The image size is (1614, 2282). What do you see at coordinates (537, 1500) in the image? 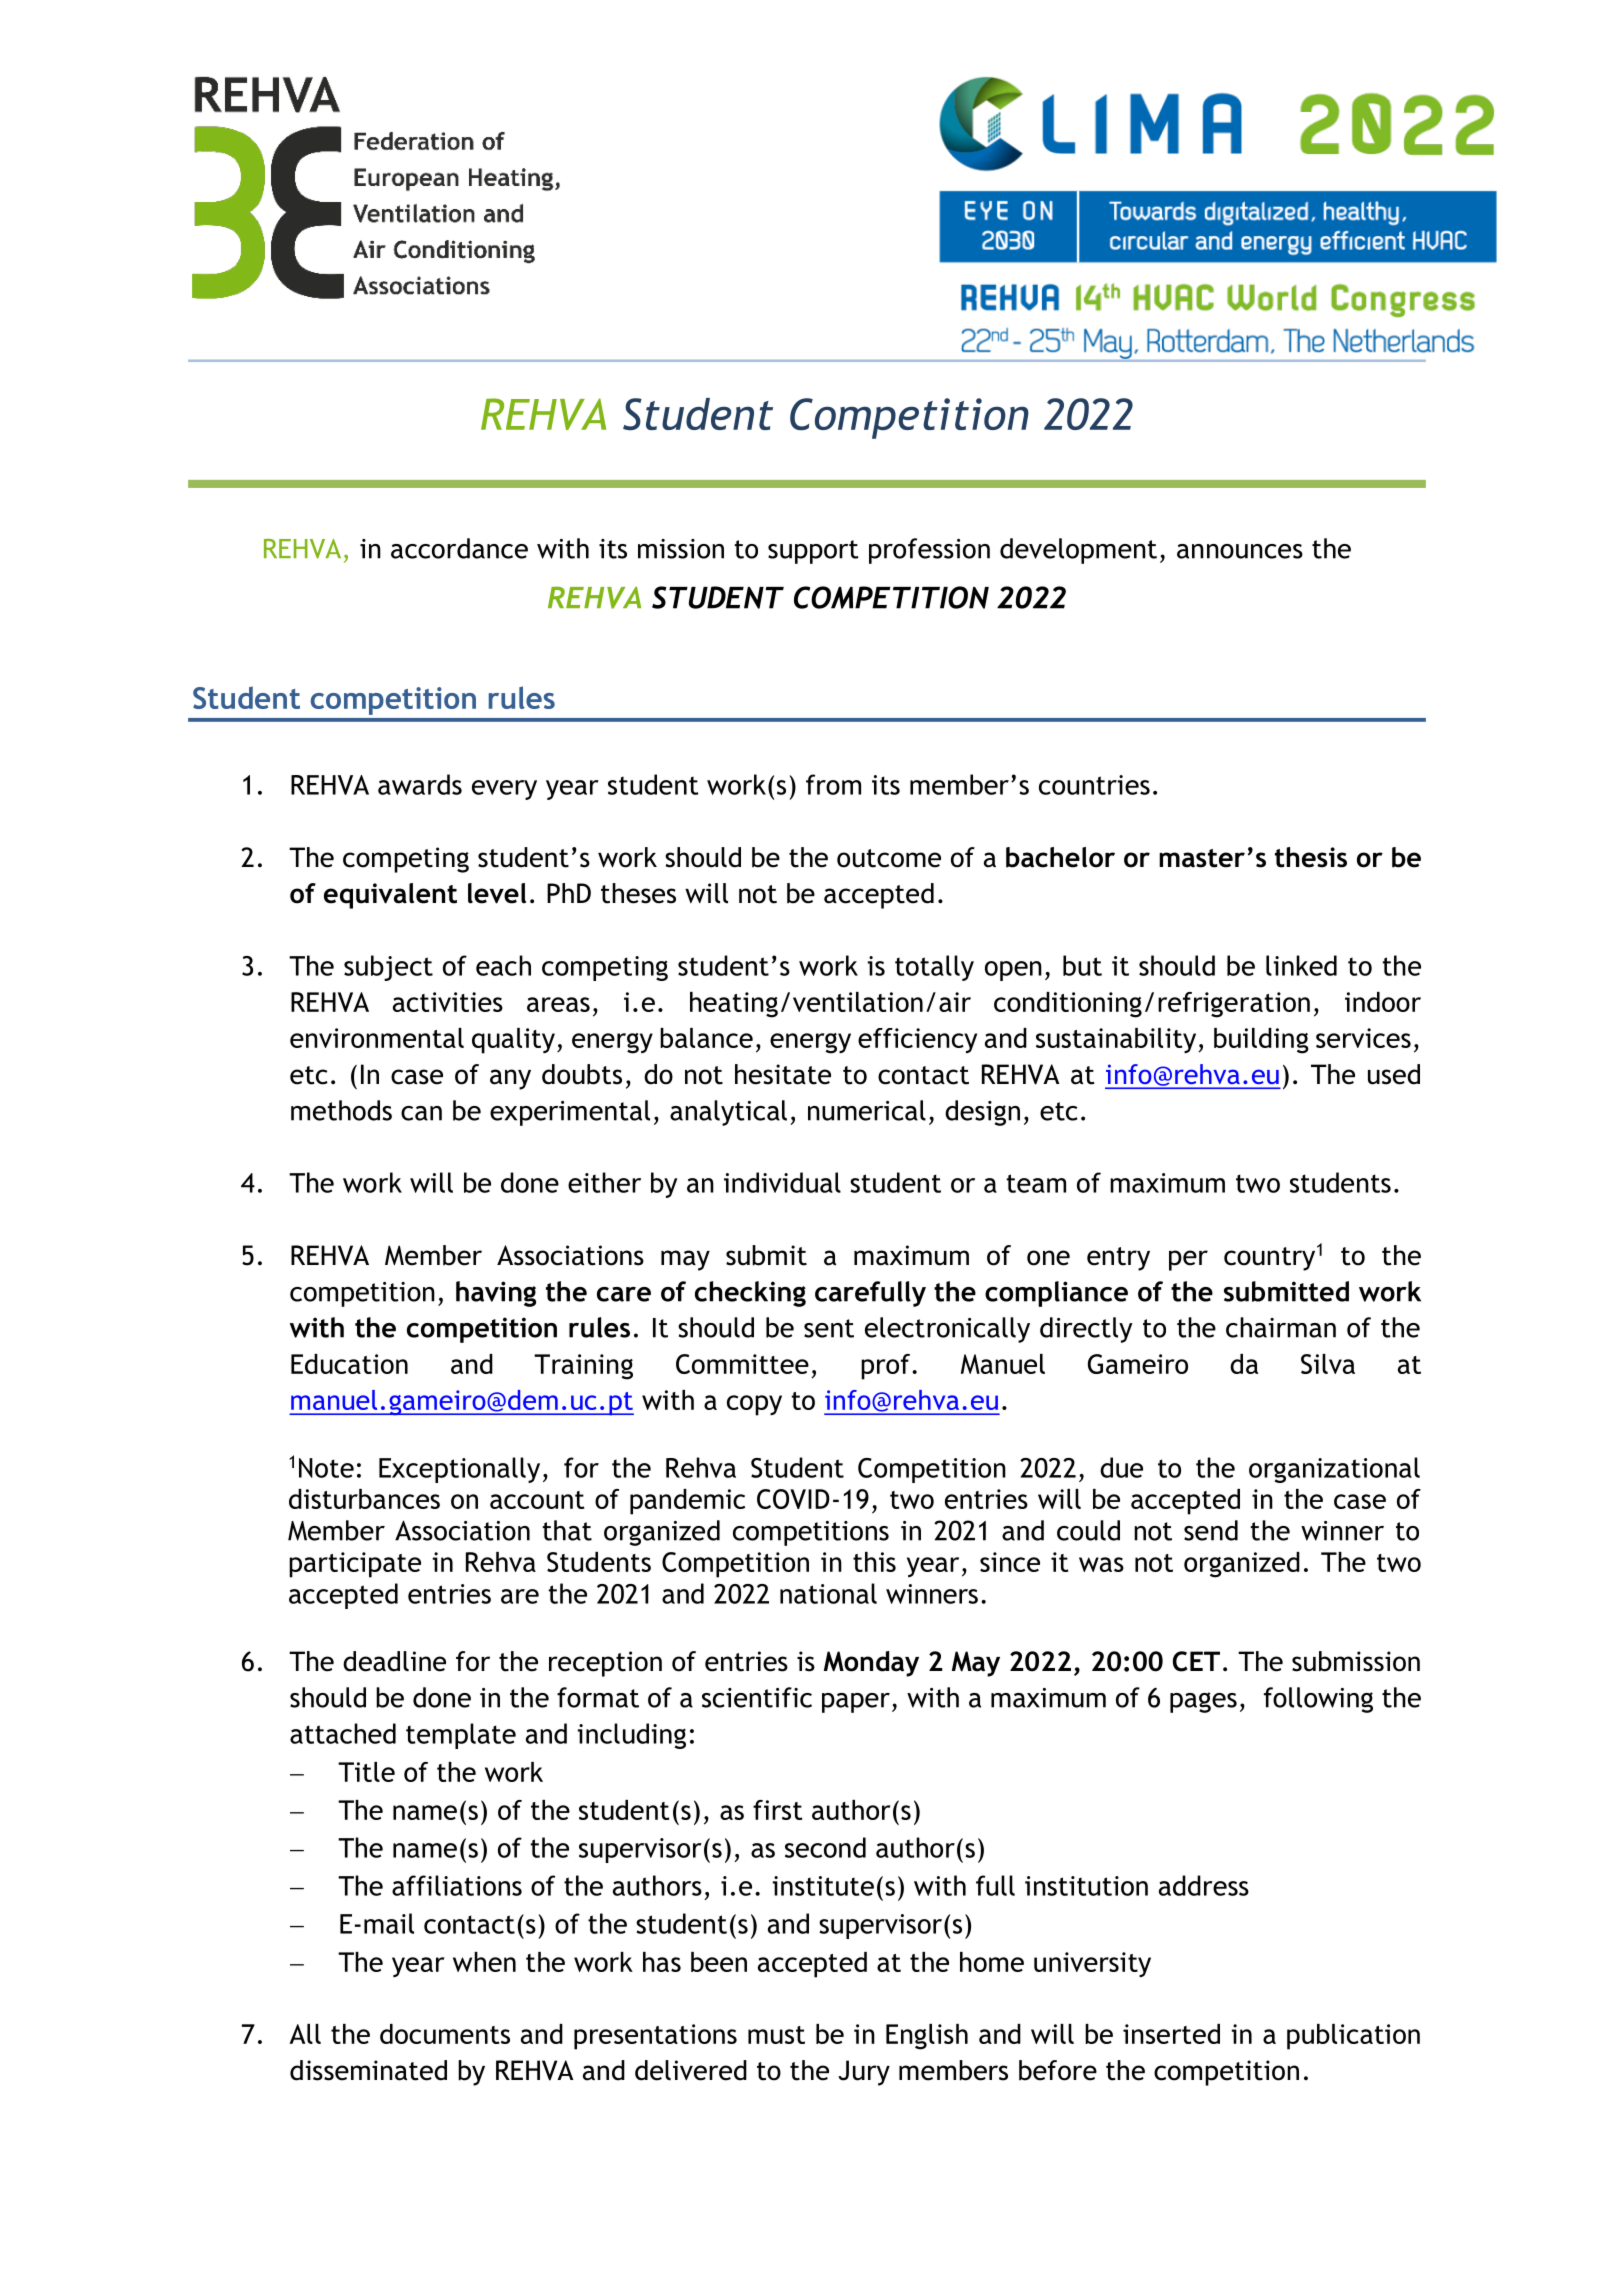
I see `account` at bounding box center [537, 1500].
